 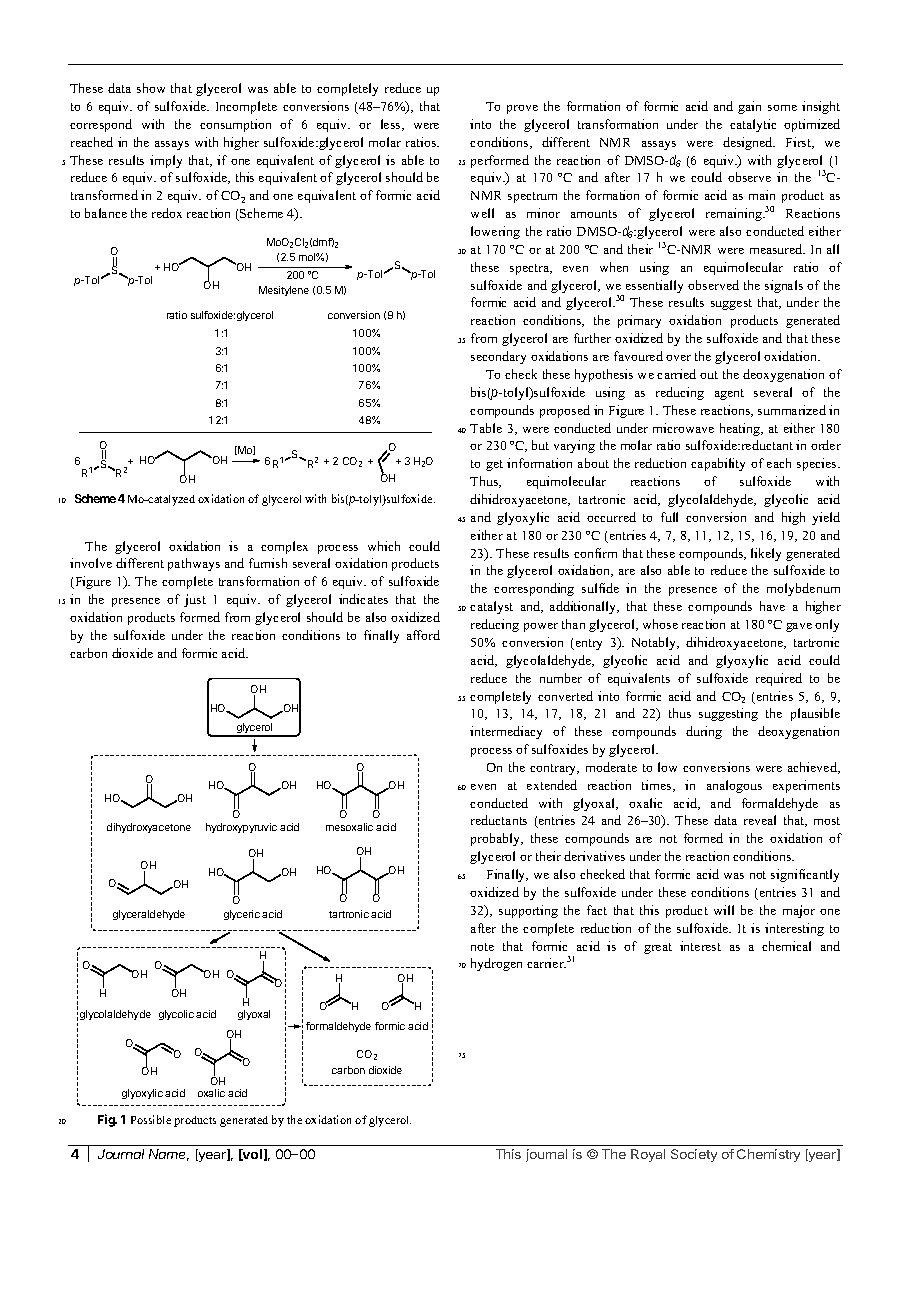 What do you see at coordinates (718, 464) in the screenshot?
I see `capability` at bounding box center [718, 464].
